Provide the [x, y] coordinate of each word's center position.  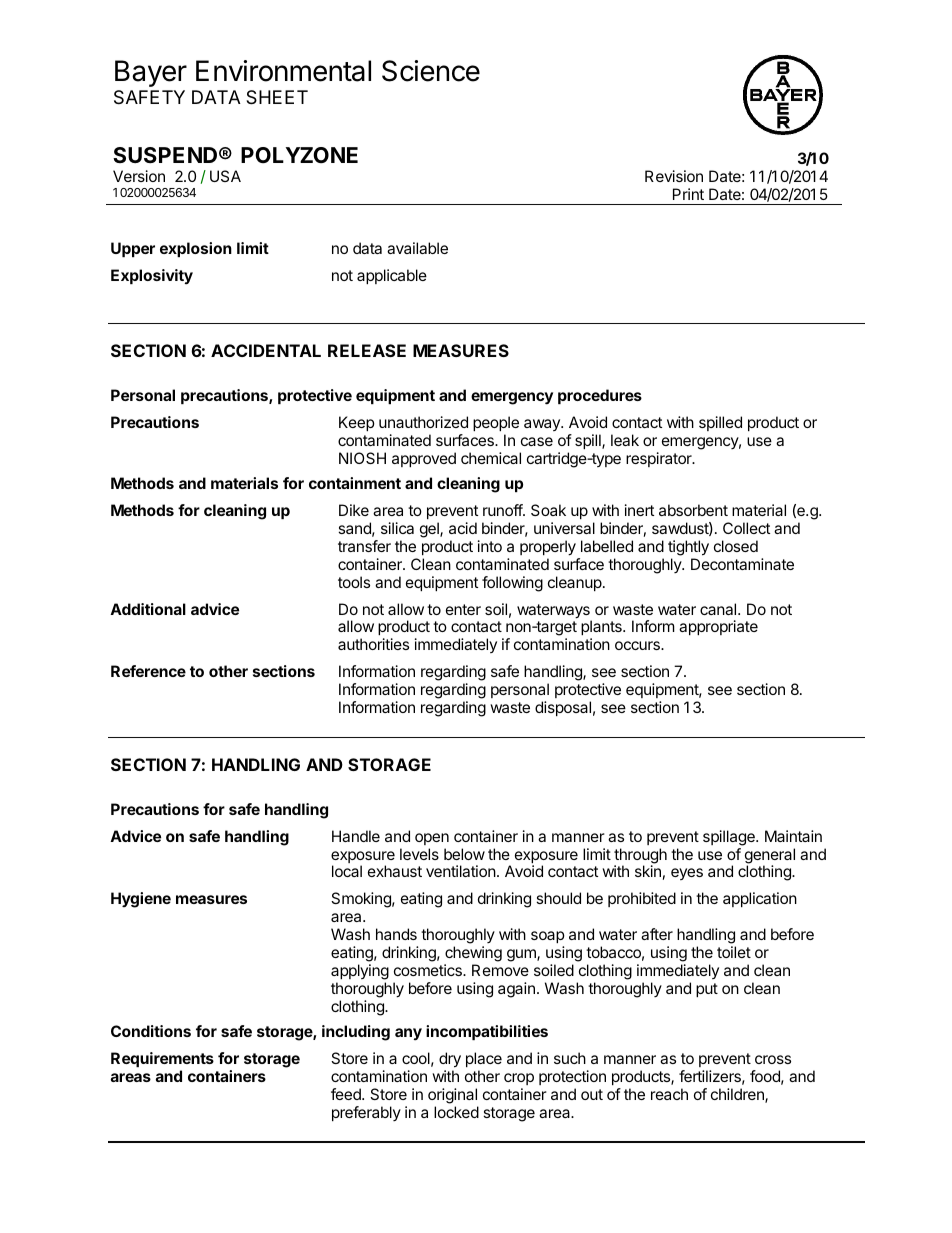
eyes [687, 874]
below [464, 854]
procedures [600, 396]
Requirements [162, 1061]
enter [463, 609]
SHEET [277, 97]
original [452, 1096]
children [738, 1095]
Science [431, 71]
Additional [148, 609]
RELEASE [367, 350]
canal [719, 609]
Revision [674, 176]
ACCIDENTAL [266, 350]
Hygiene [141, 900]
